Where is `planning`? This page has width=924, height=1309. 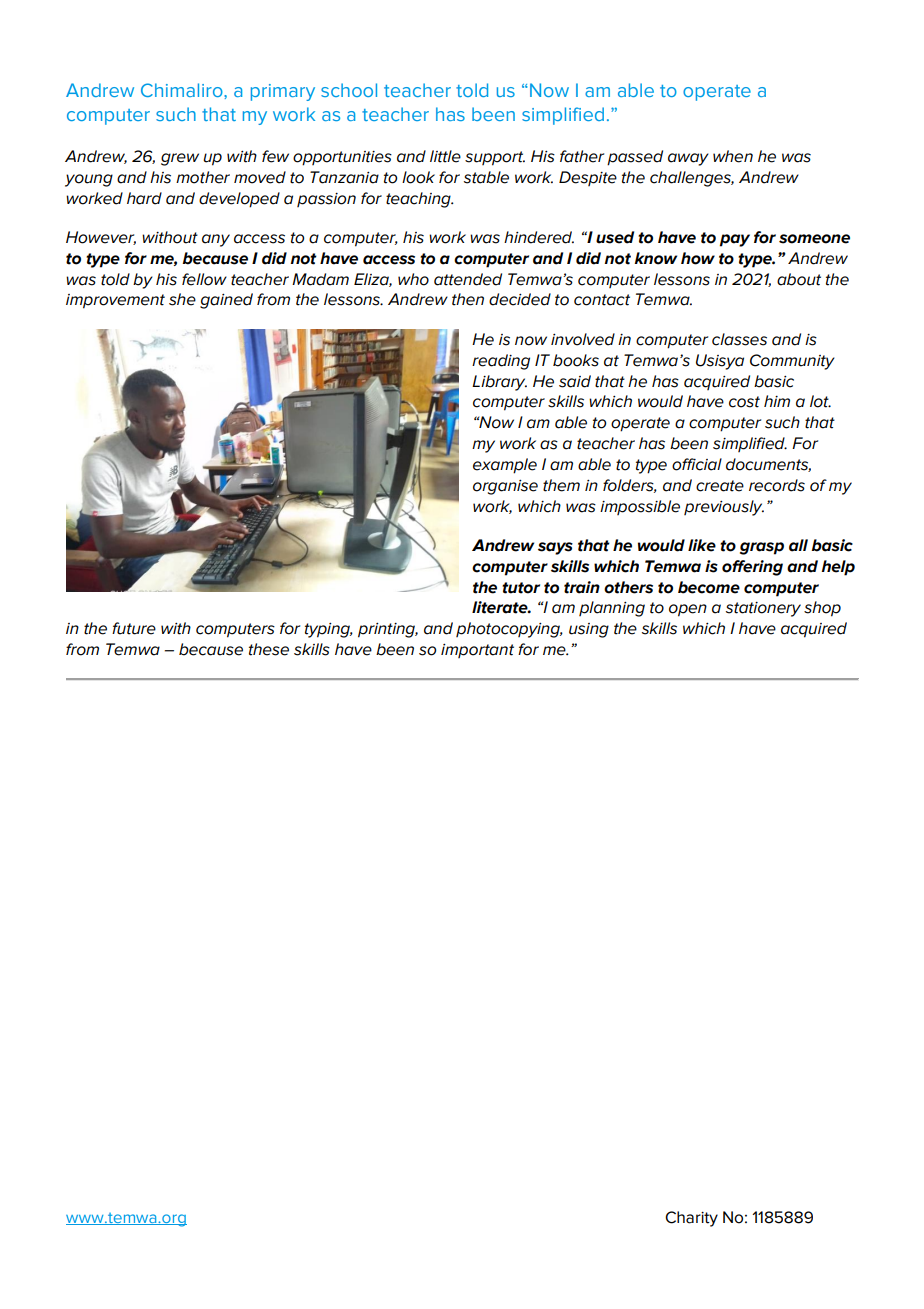
planning is located at coordinates (612, 609).
